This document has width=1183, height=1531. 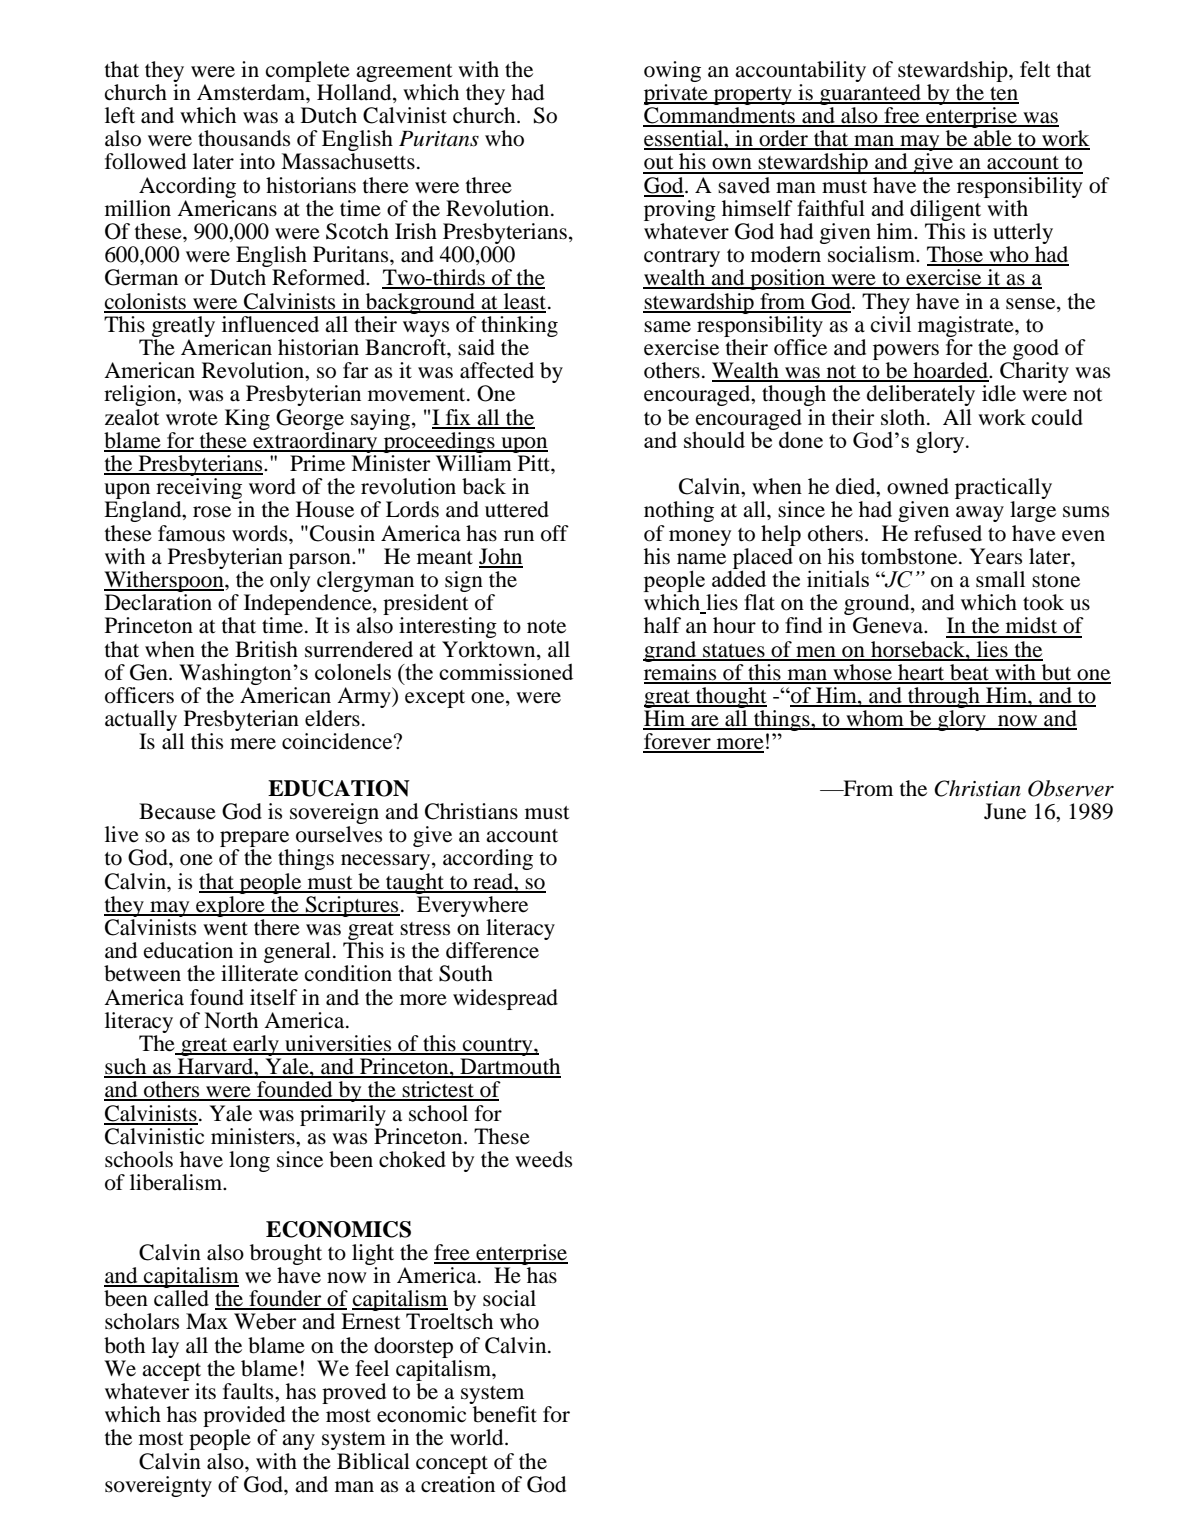 I want to click on long, so click(x=249, y=1161).
